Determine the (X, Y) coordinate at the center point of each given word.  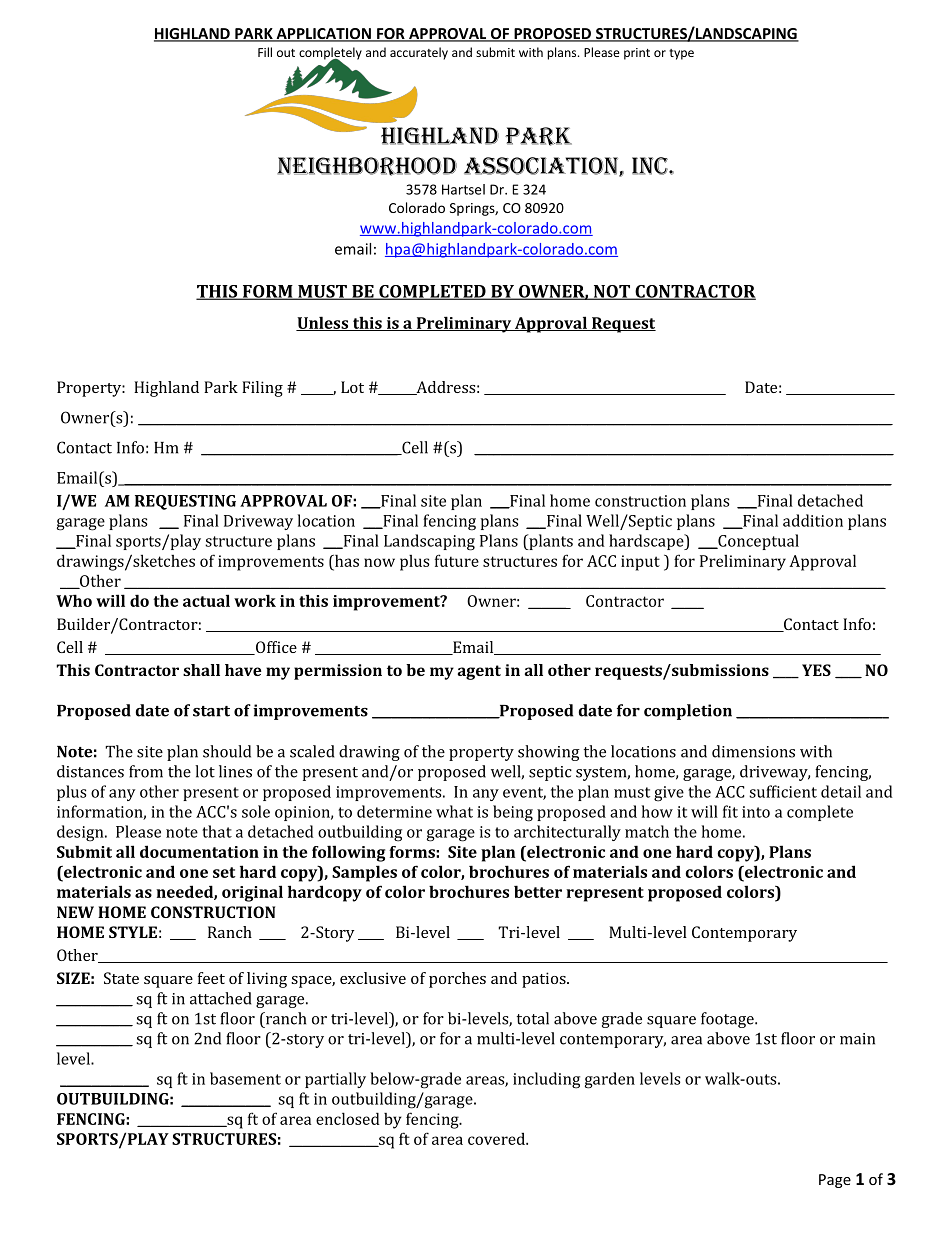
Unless (323, 323)
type (681, 54)
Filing (262, 389)
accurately (419, 53)
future (457, 560)
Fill (265, 52)
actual (206, 600)
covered (497, 1139)
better (538, 891)
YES (816, 670)
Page (835, 1181)
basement (245, 1078)
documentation (199, 851)
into (756, 812)
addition (813, 520)
